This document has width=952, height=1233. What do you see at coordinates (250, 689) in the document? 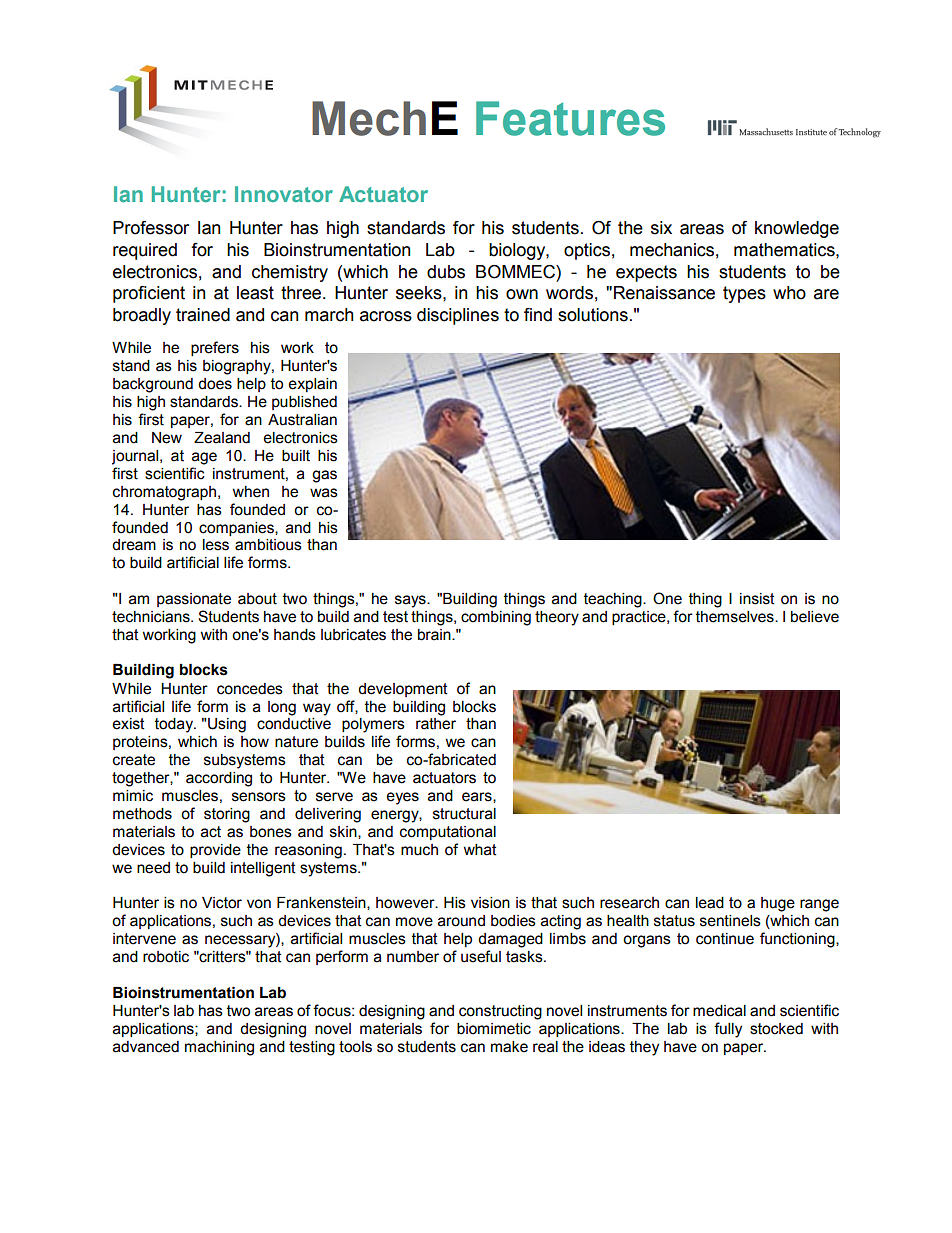
I see `concedes` at bounding box center [250, 689].
